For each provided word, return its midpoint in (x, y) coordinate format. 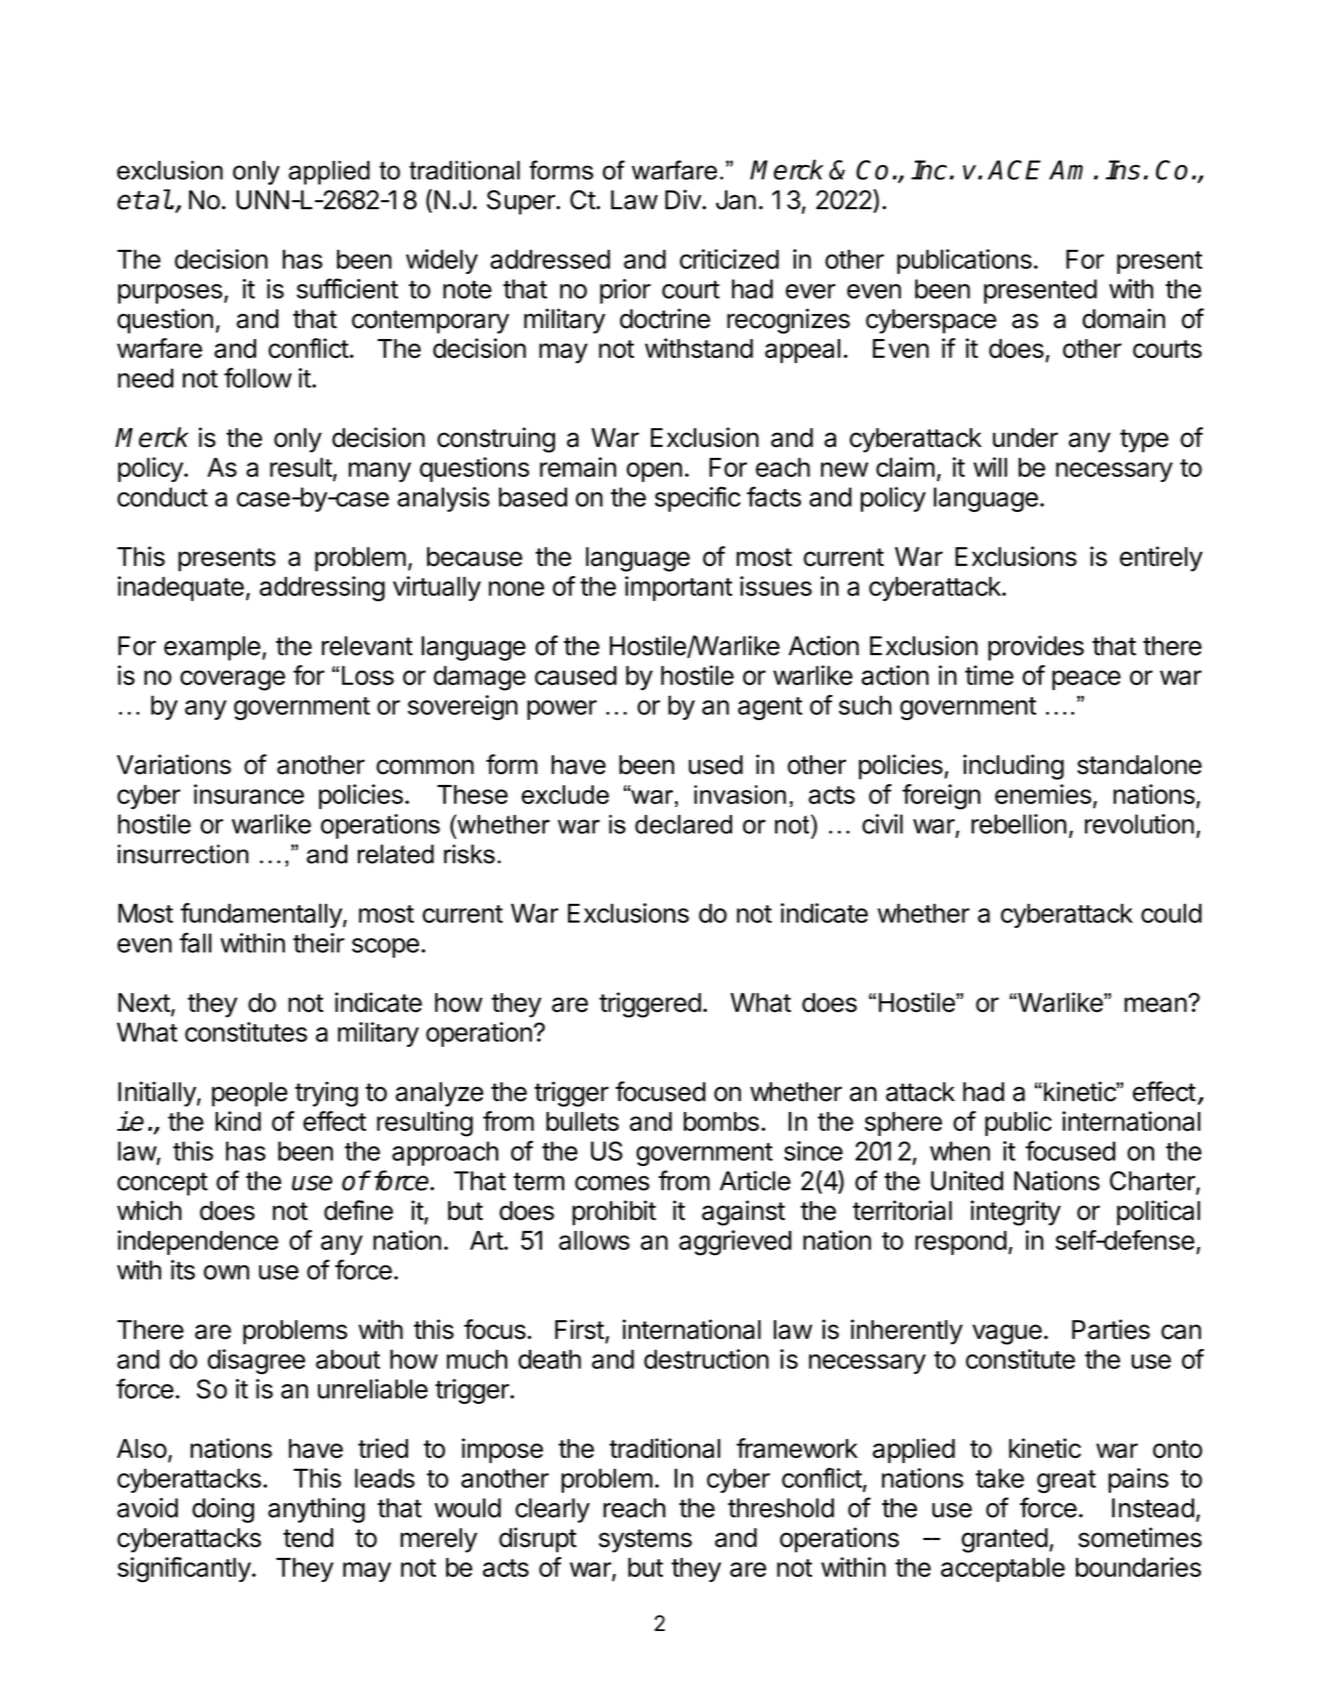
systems (645, 1541)
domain (1123, 318)
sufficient (347, 288)
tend (308, 1538)
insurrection (183, 854)
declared (683, 824)
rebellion (1018, 824)
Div (684, 200)
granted (1005, 1540)
